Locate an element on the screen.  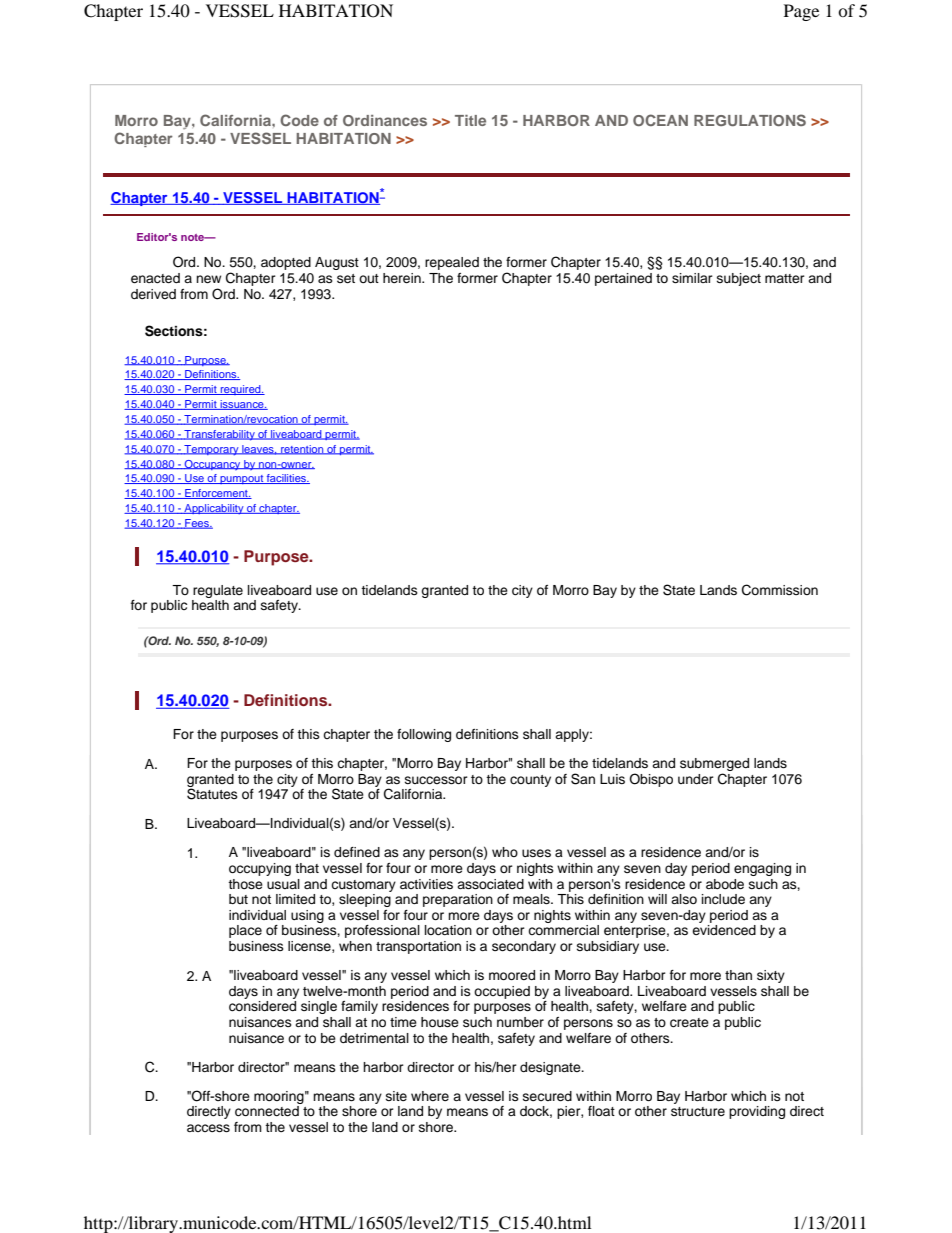
Occupancy is located at coordinates (213, 465).
